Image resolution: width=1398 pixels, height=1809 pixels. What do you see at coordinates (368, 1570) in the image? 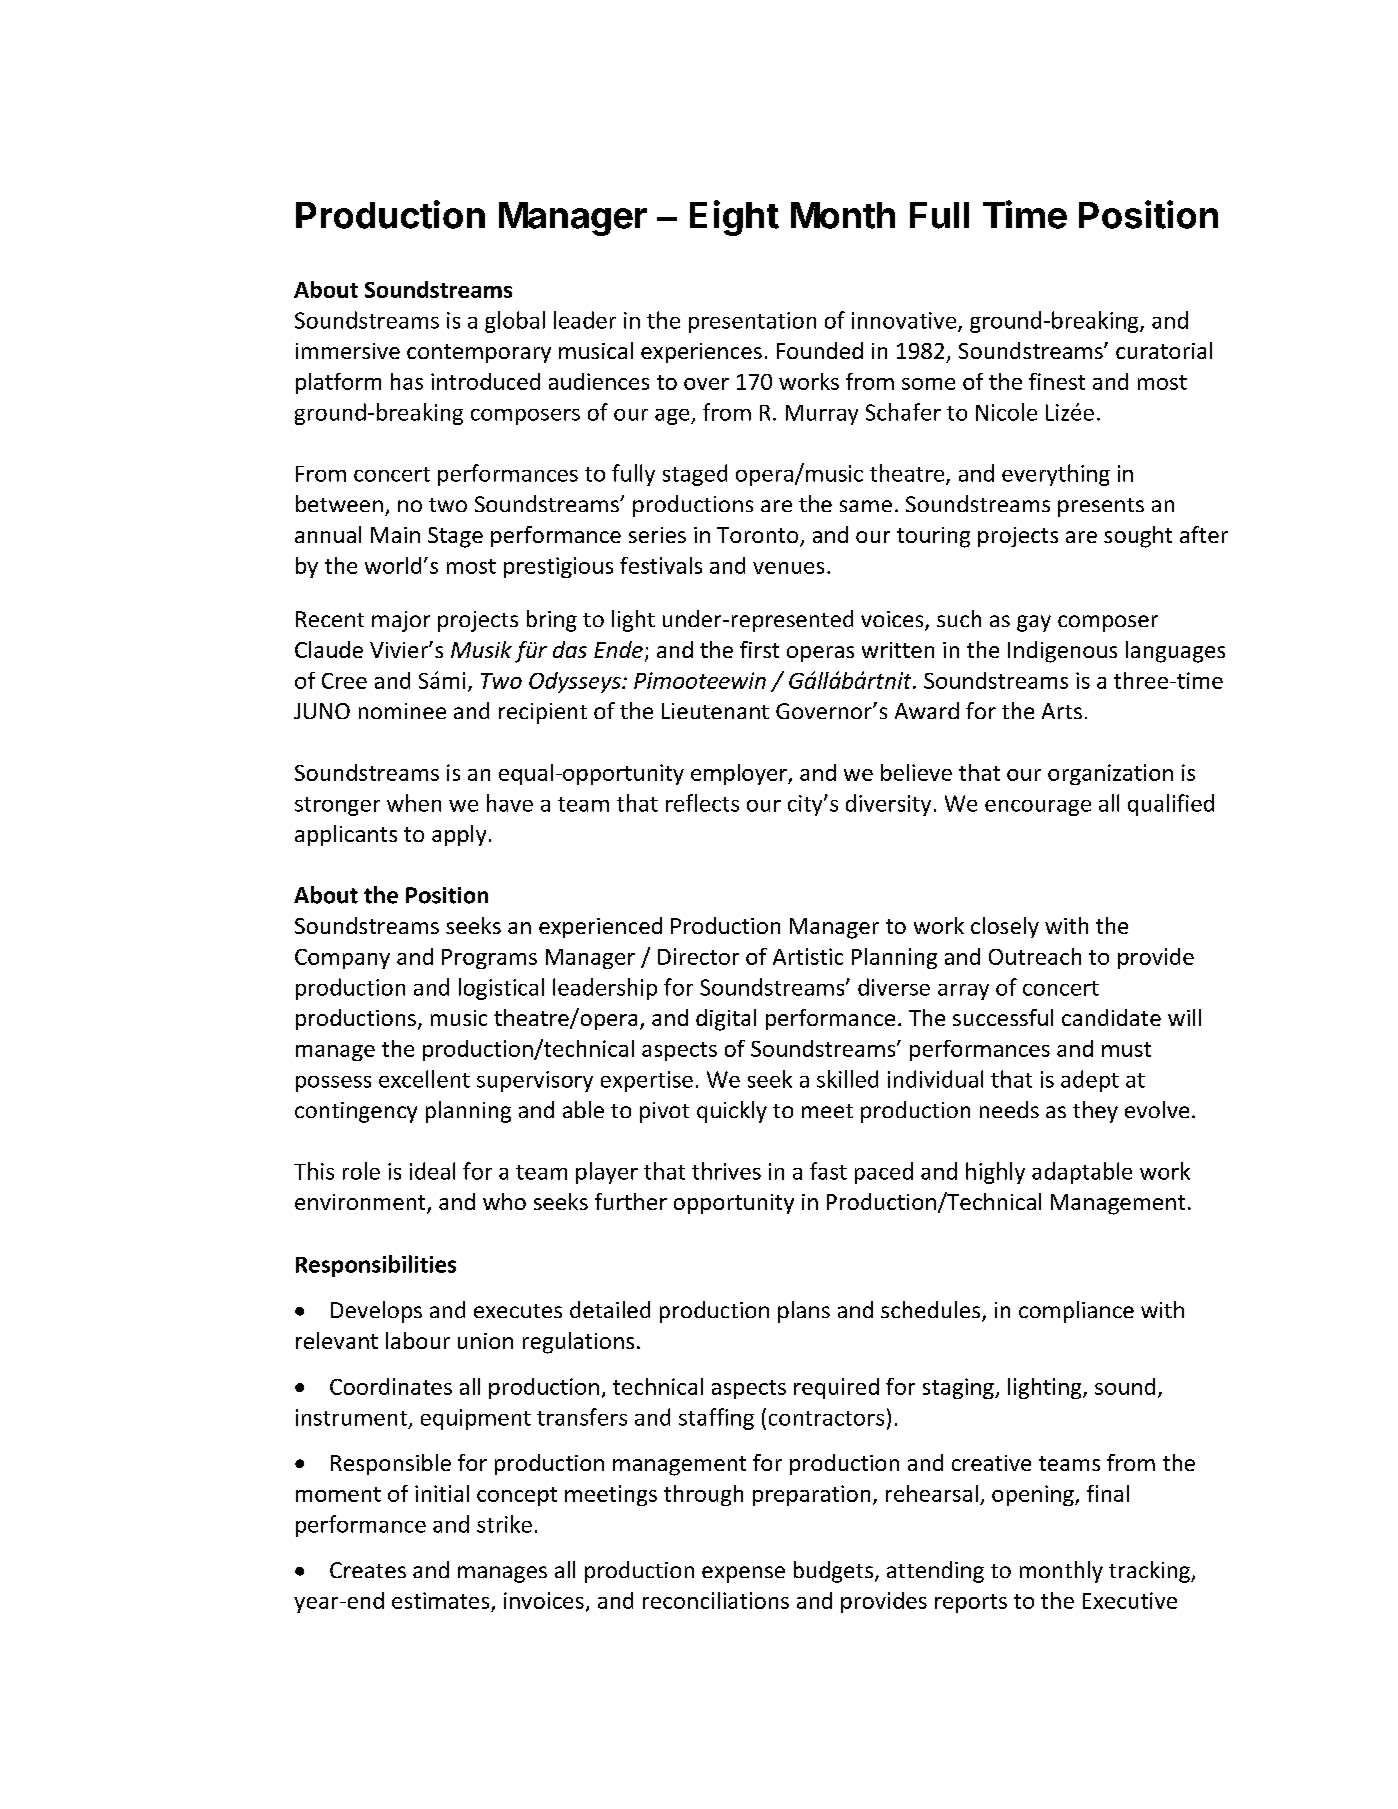
I see `Creates` at bounding box center [368, 1570].
